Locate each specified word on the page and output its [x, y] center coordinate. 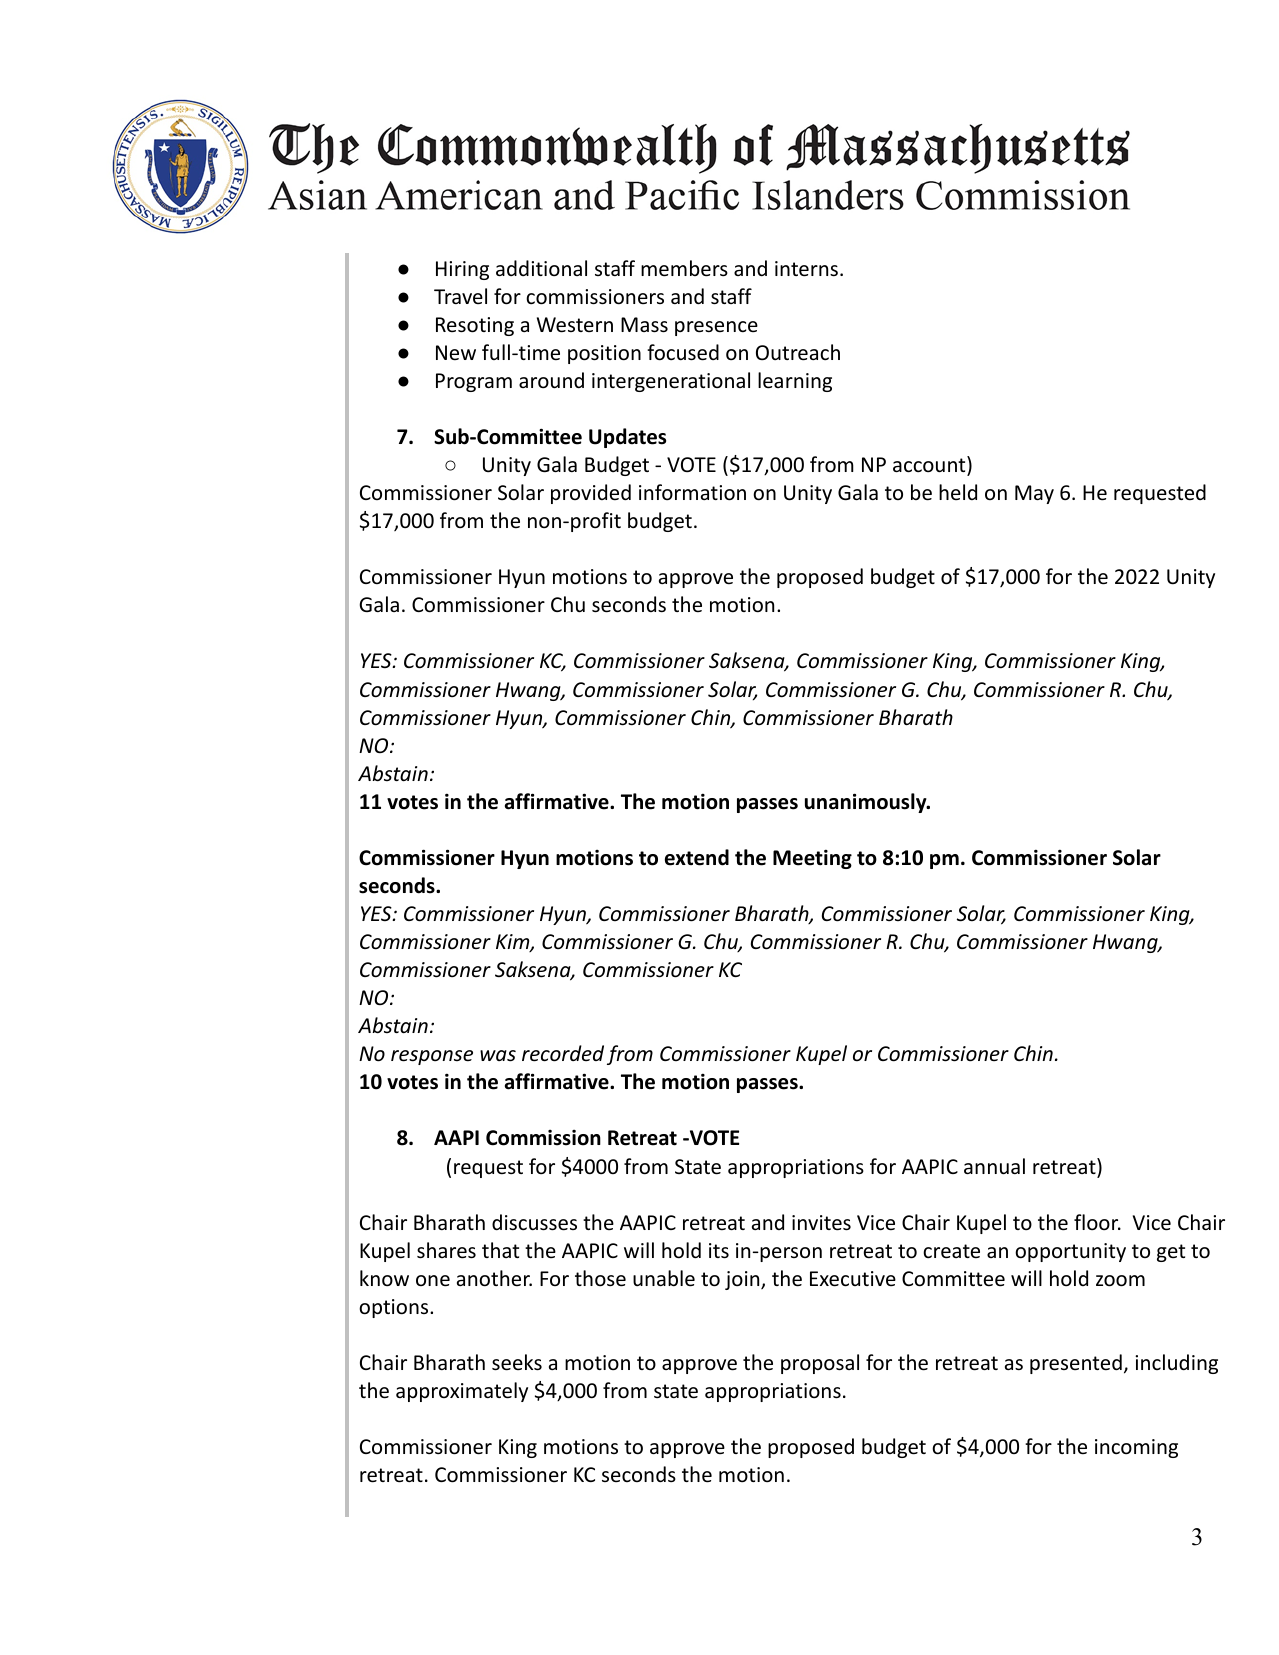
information [692, 492]
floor [1097, 1222]
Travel [460, 296]
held [958, 492]
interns [808, 269]
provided [591, 494]
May [1034, 494]
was [498, 1056]
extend [697, 857]
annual [994, 1166]
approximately [462, 1392]
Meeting [812, 859]
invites [821, 1223]
